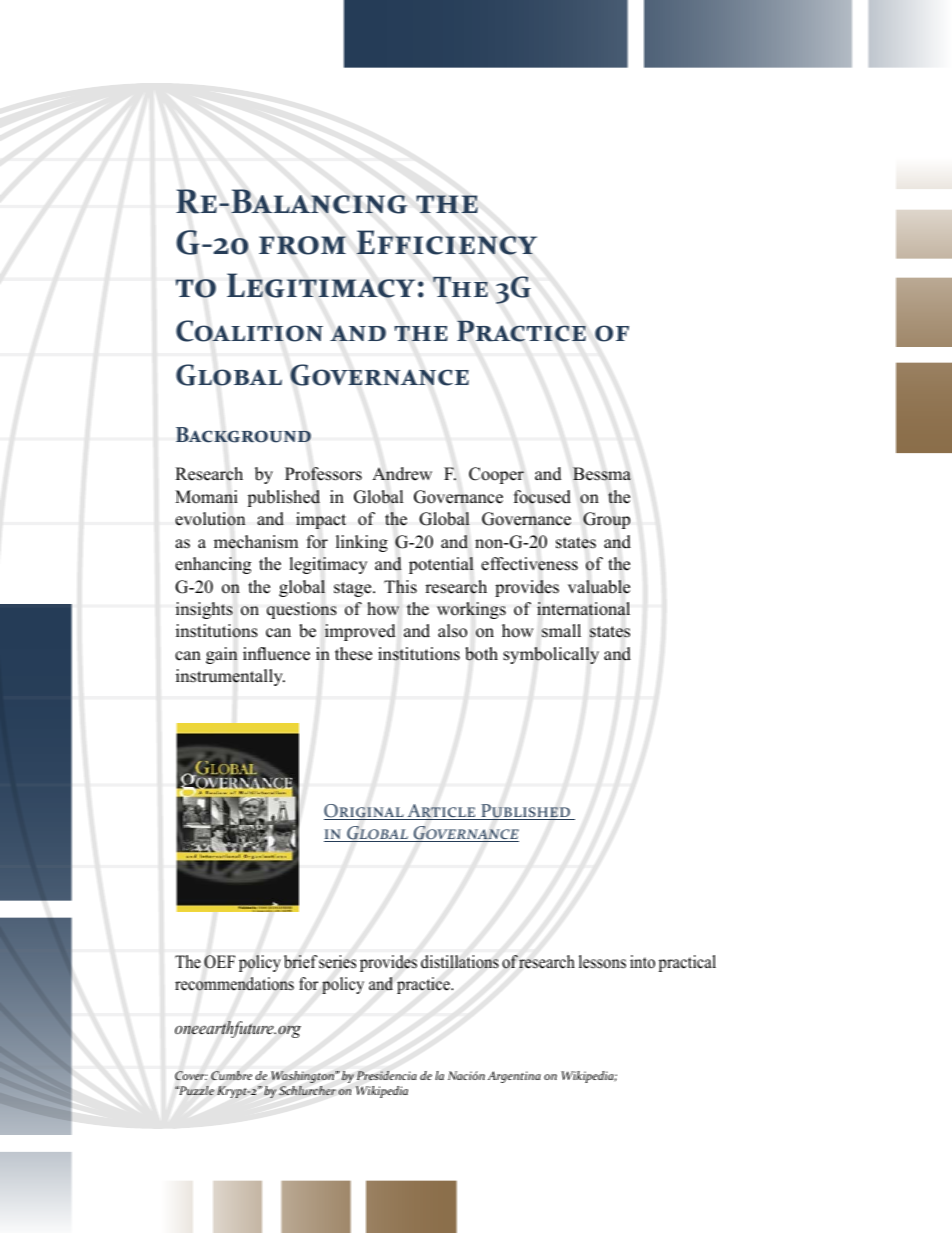 Image resolution: width=952 pixels, height=1233 pixels. What do you see at coordinates (496, 475) in the screenshot?
I see `Cooper` at bounding box center [496, 475].
